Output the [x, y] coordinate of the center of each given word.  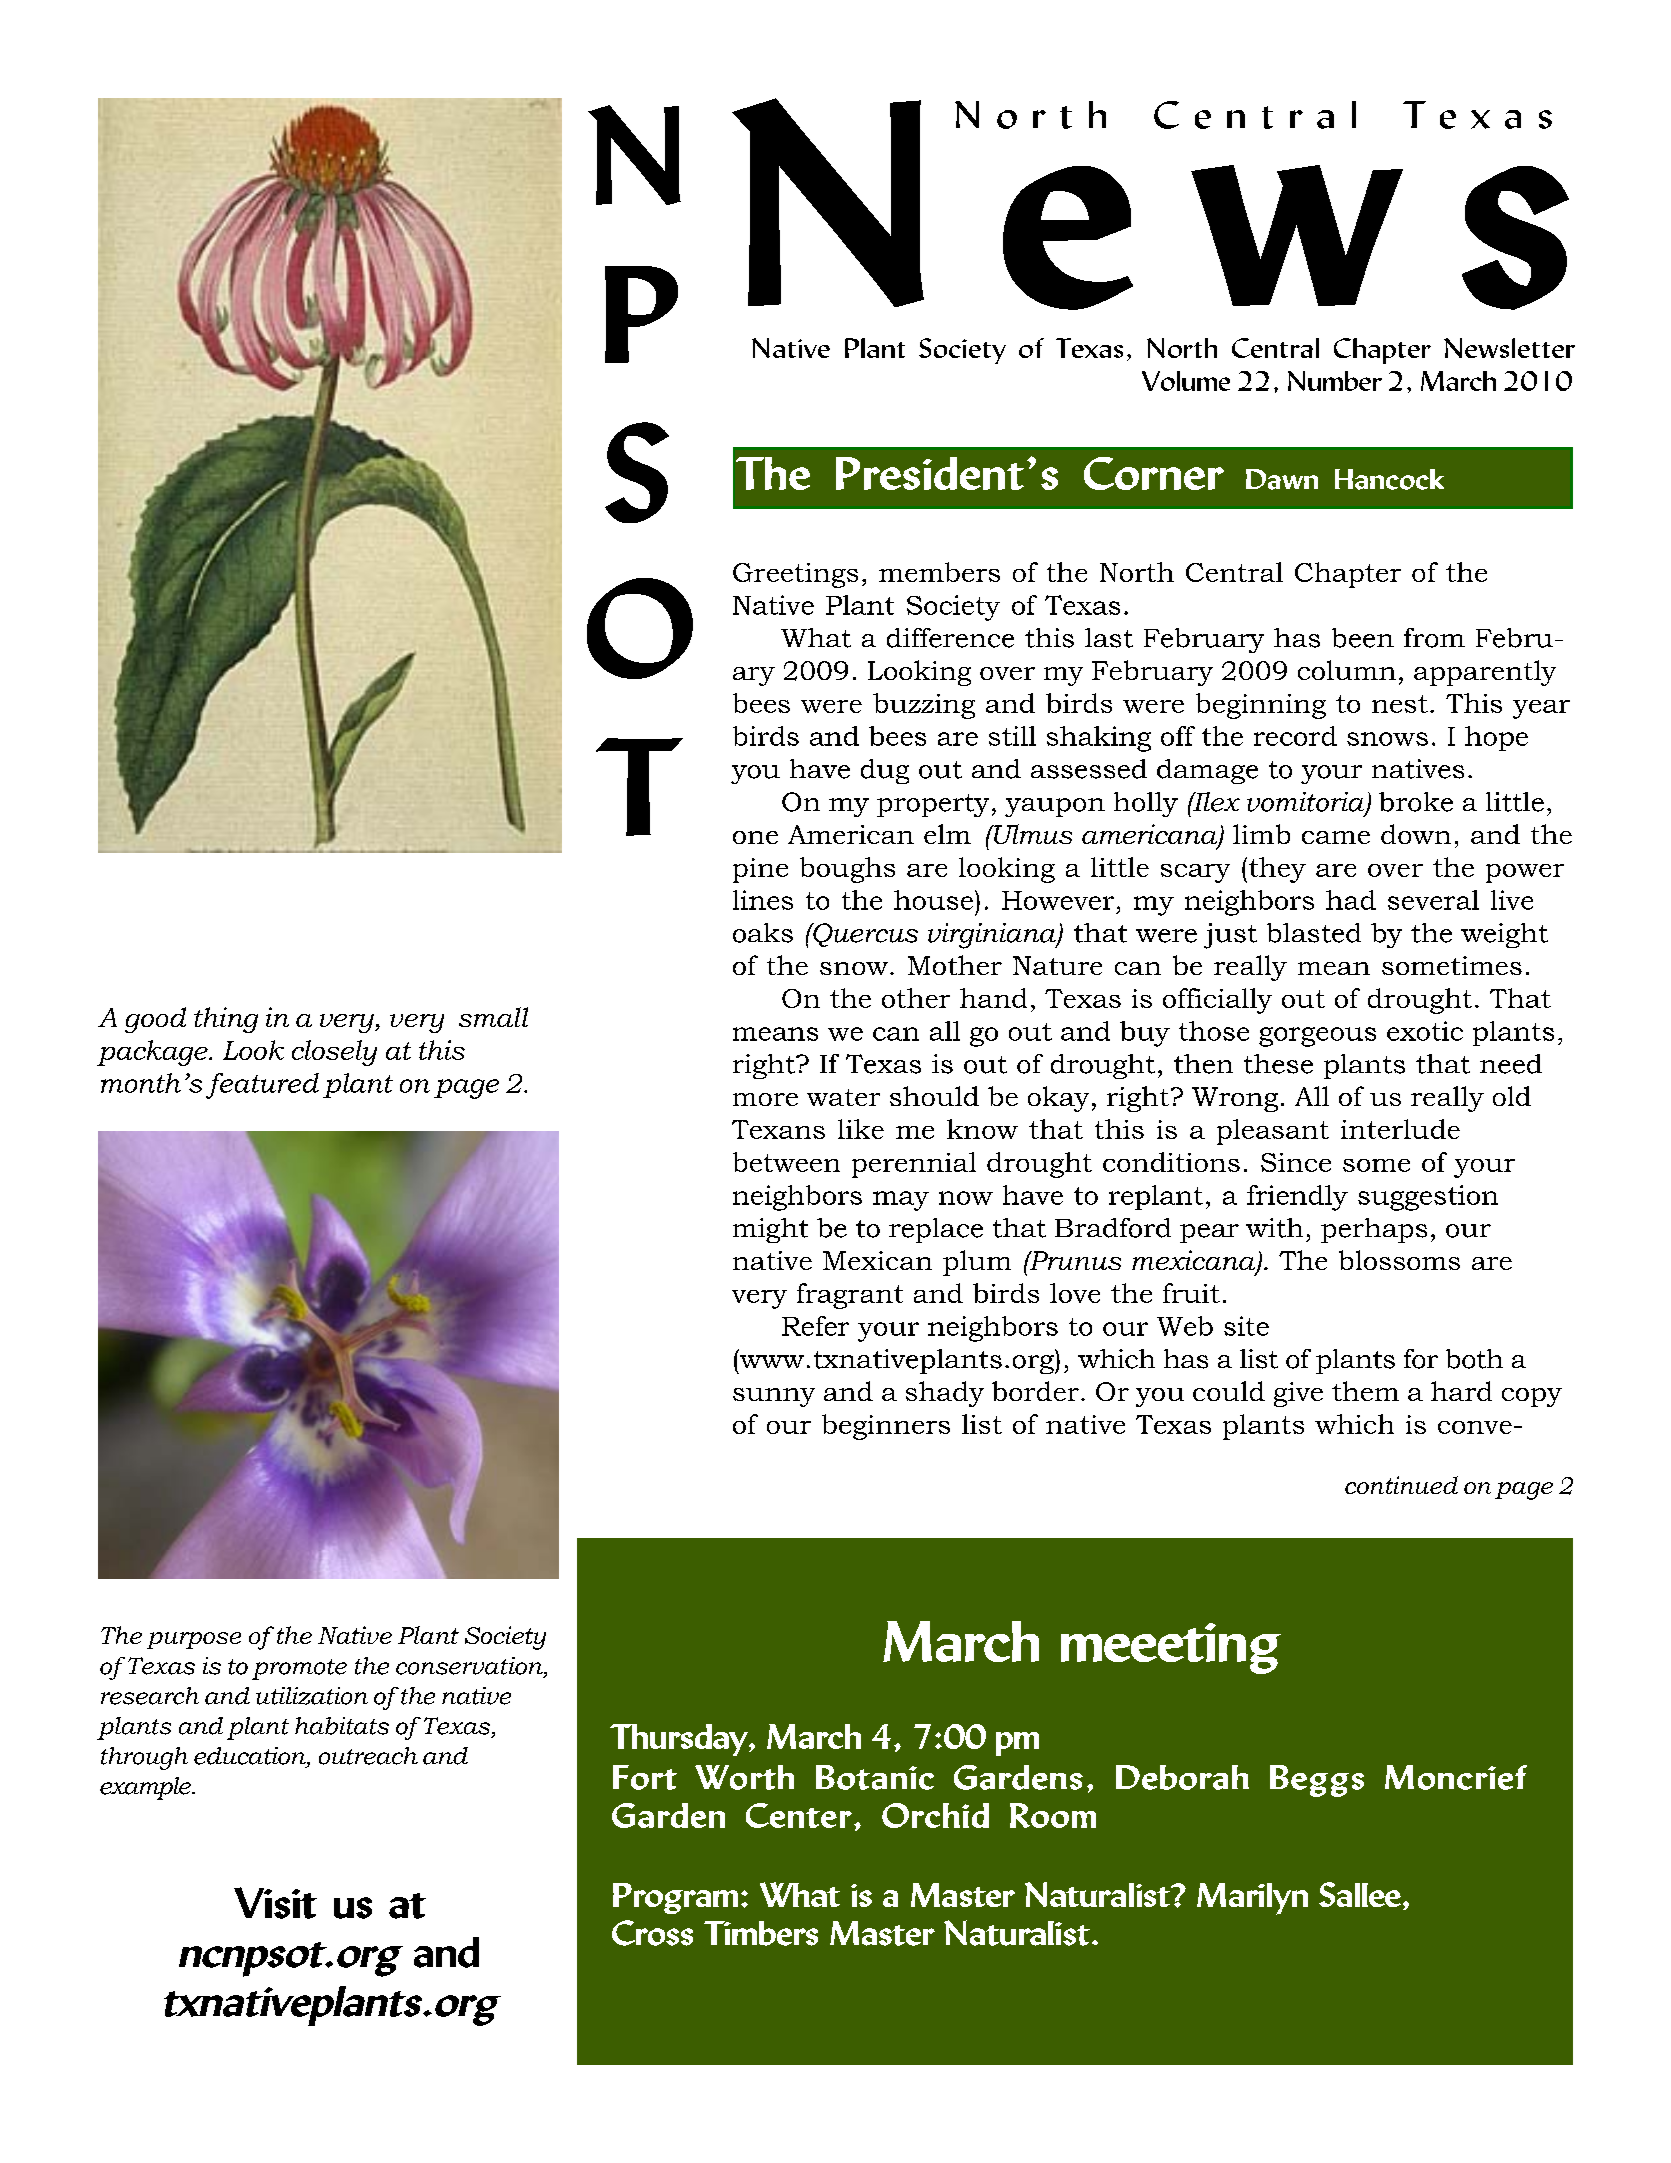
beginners [886, 1427]
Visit [275, 1903]
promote [299, 1669]
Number [1335, 381]
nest [1400, 704]
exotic [1425, 1031]
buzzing [924, 706]
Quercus [864, 935]
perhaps [1374, 1230]
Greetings [795, 575]
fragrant [850, 1296]
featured [262, 1086]
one [755, 837]
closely [334, 1053]
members [939, 572]
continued [1401, 1485]
